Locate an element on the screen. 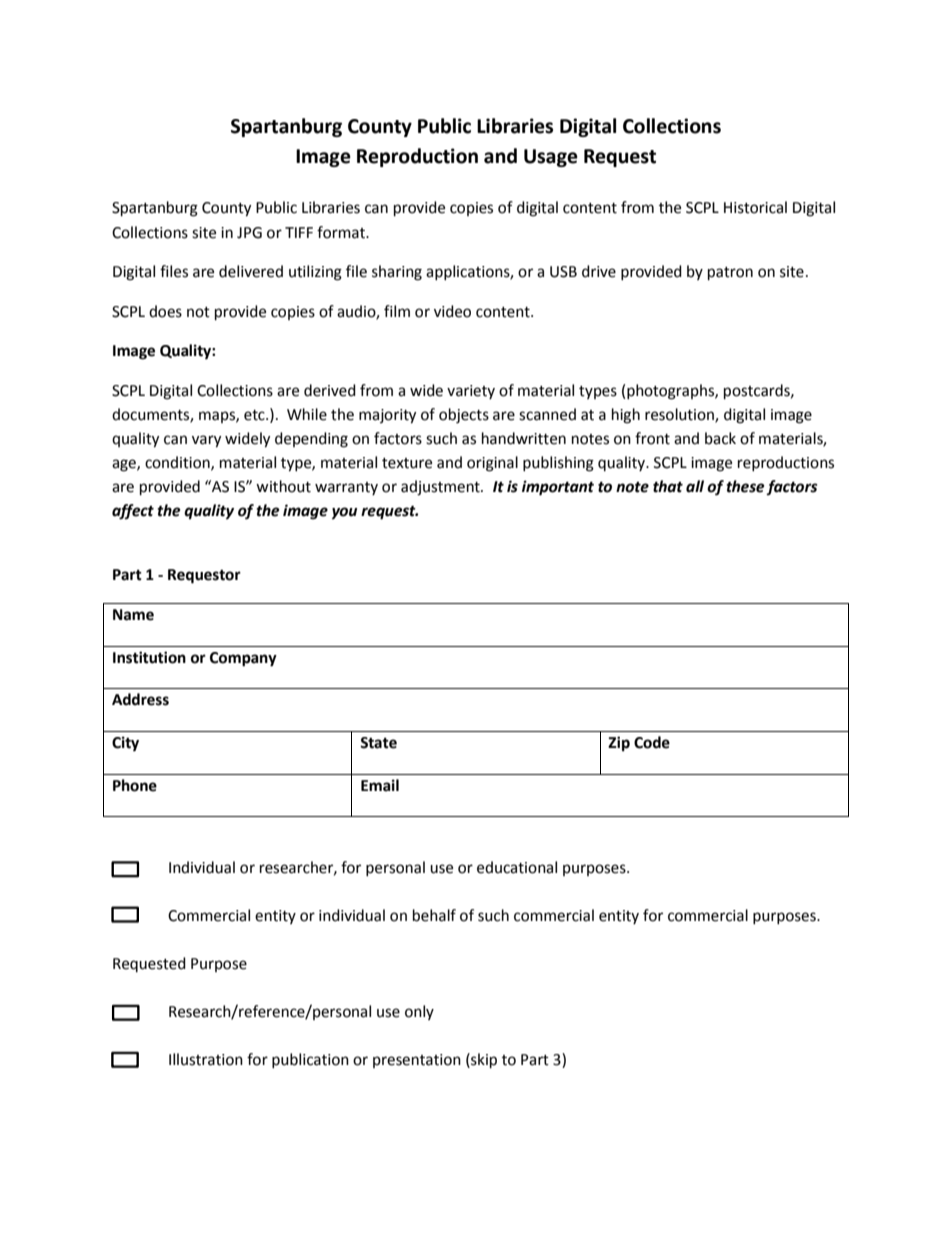  only is located at coordinates (419, 1012).
